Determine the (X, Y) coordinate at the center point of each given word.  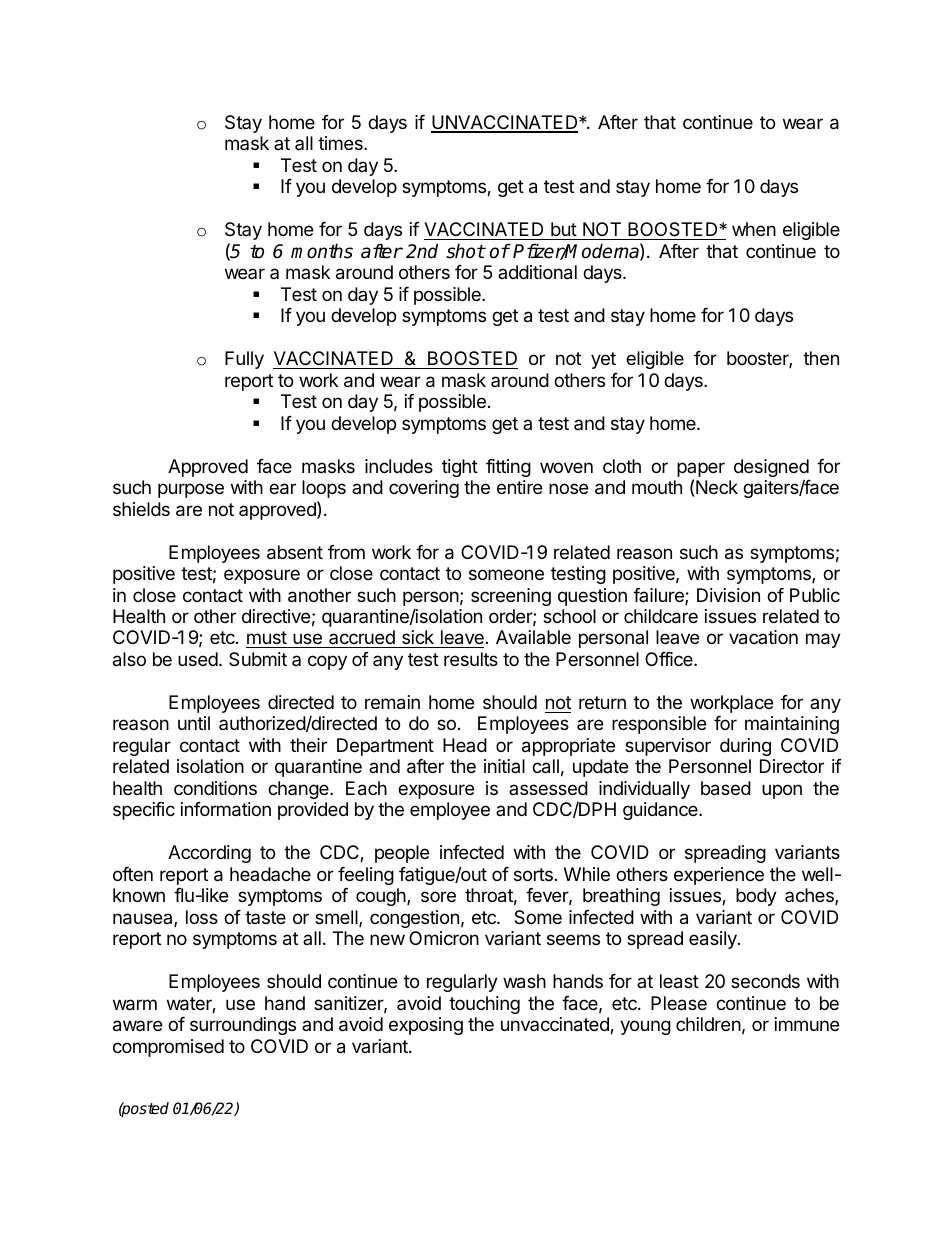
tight (460, 468)
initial (504, 766)
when (754, 229)
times (341, 143)
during (745, 747)
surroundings (243, 1026)
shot (465, 251)
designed (771, 469)
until (194, 723)
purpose (191, 490)
